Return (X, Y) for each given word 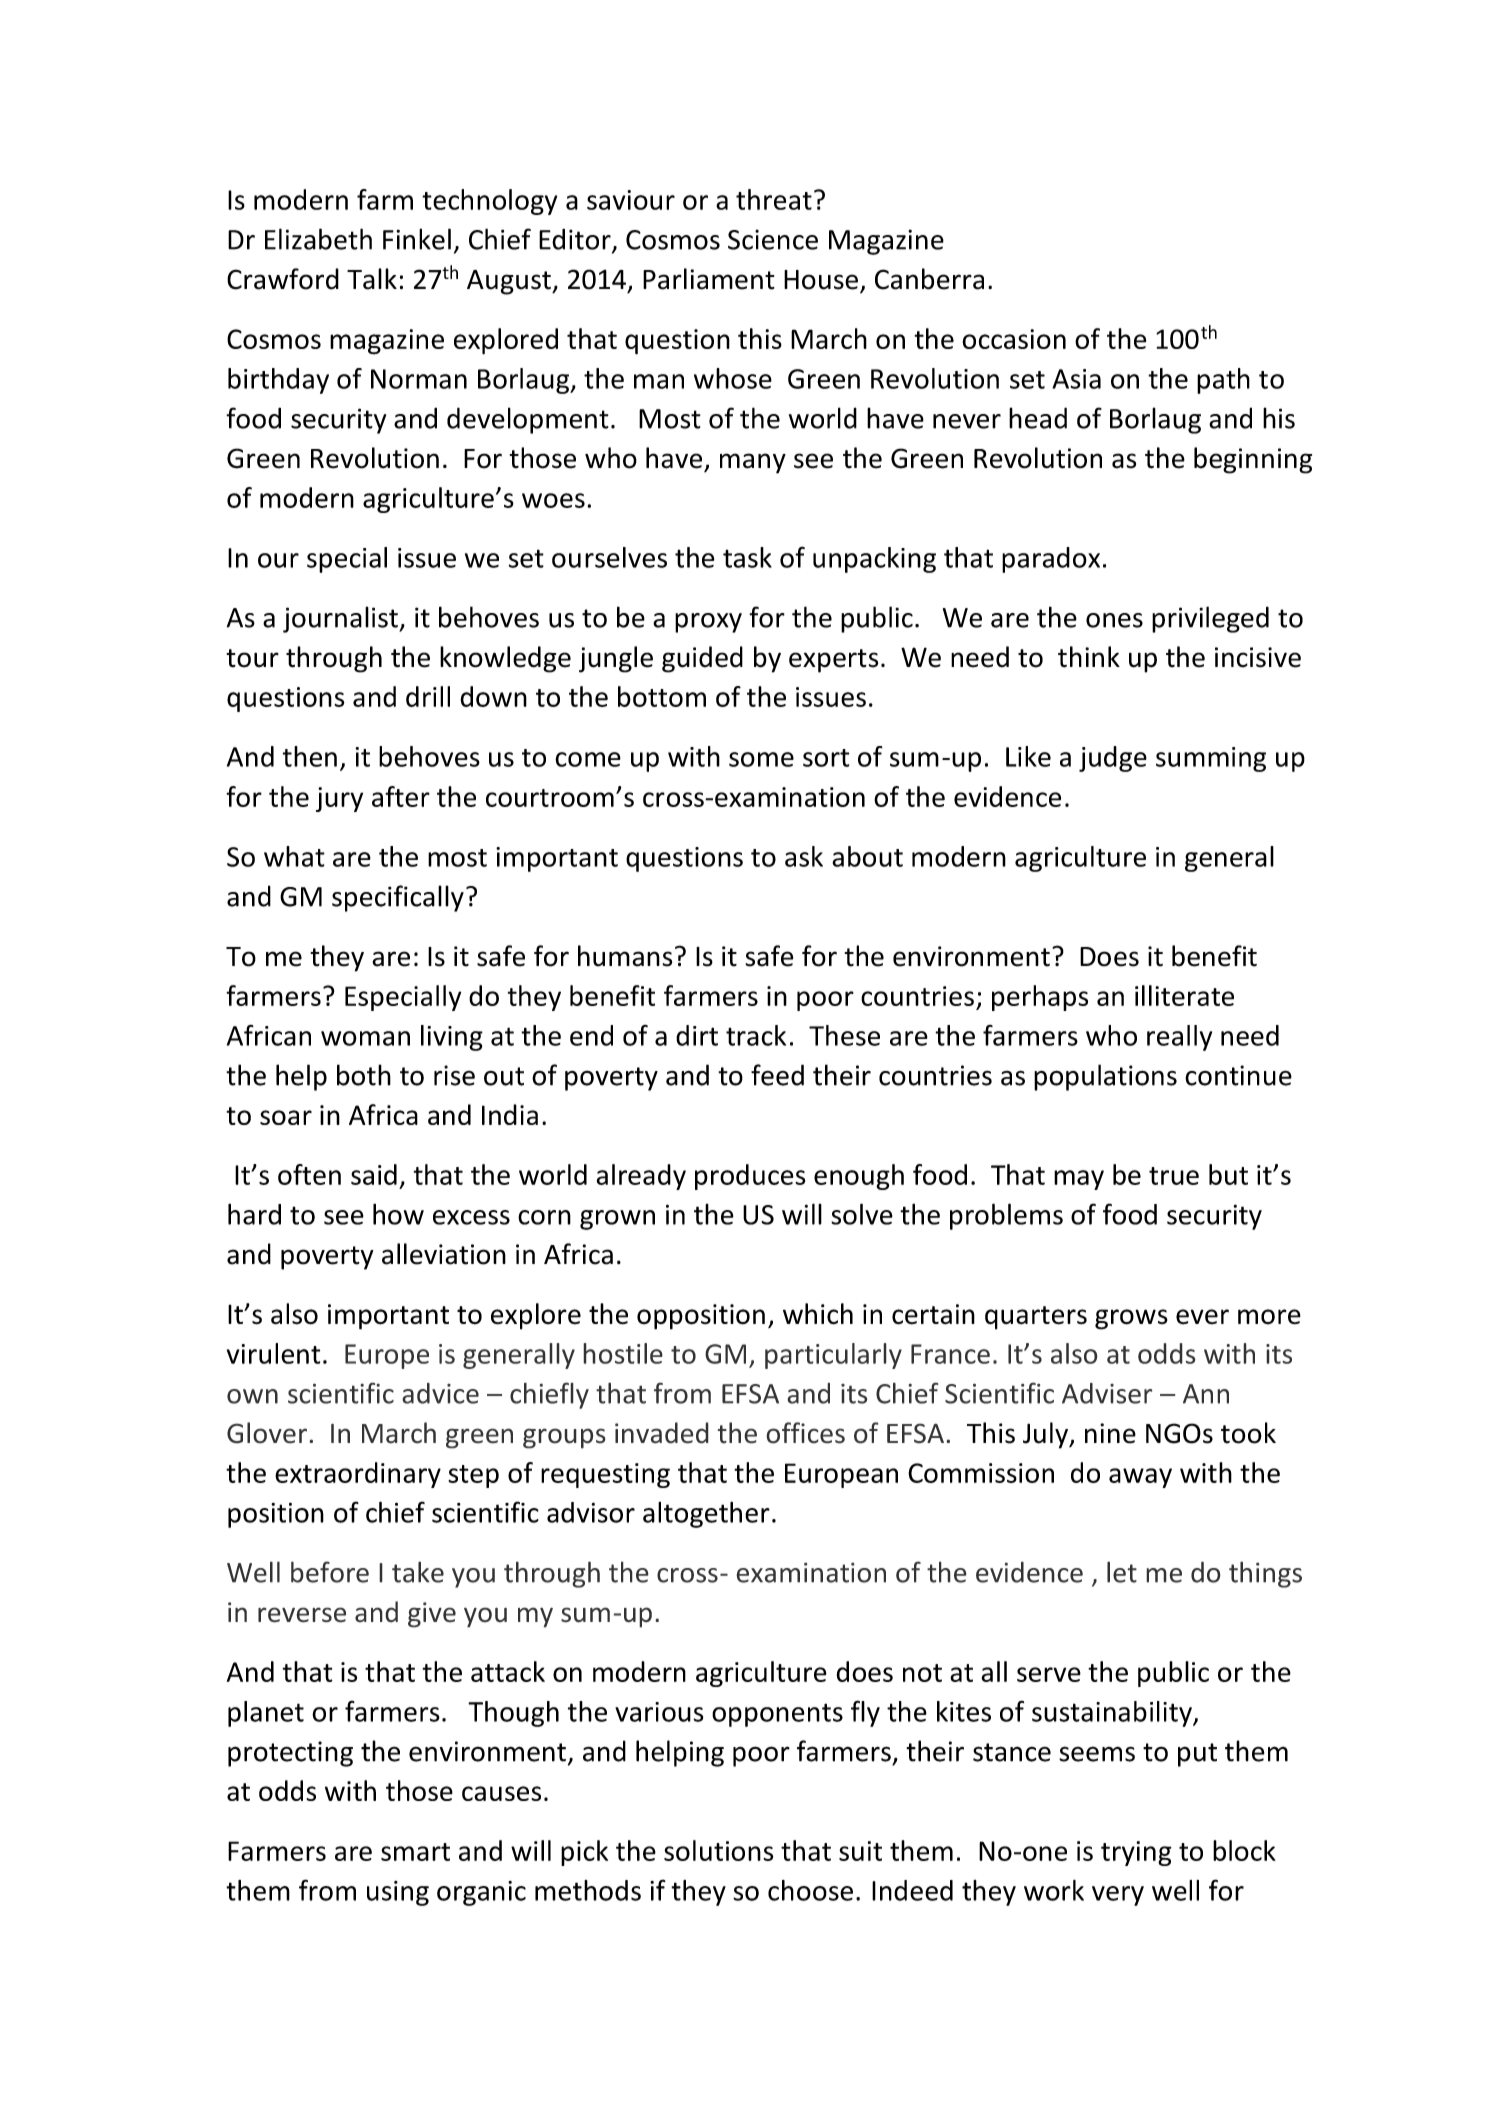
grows (1131, 1319)
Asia (1076, 379)
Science (773, 239)
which (818, 1314)
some (761, 759)
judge (1113, 759)
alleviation (444, 1254)
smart (415, 1852)
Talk (372, 279)
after (401, 796)
